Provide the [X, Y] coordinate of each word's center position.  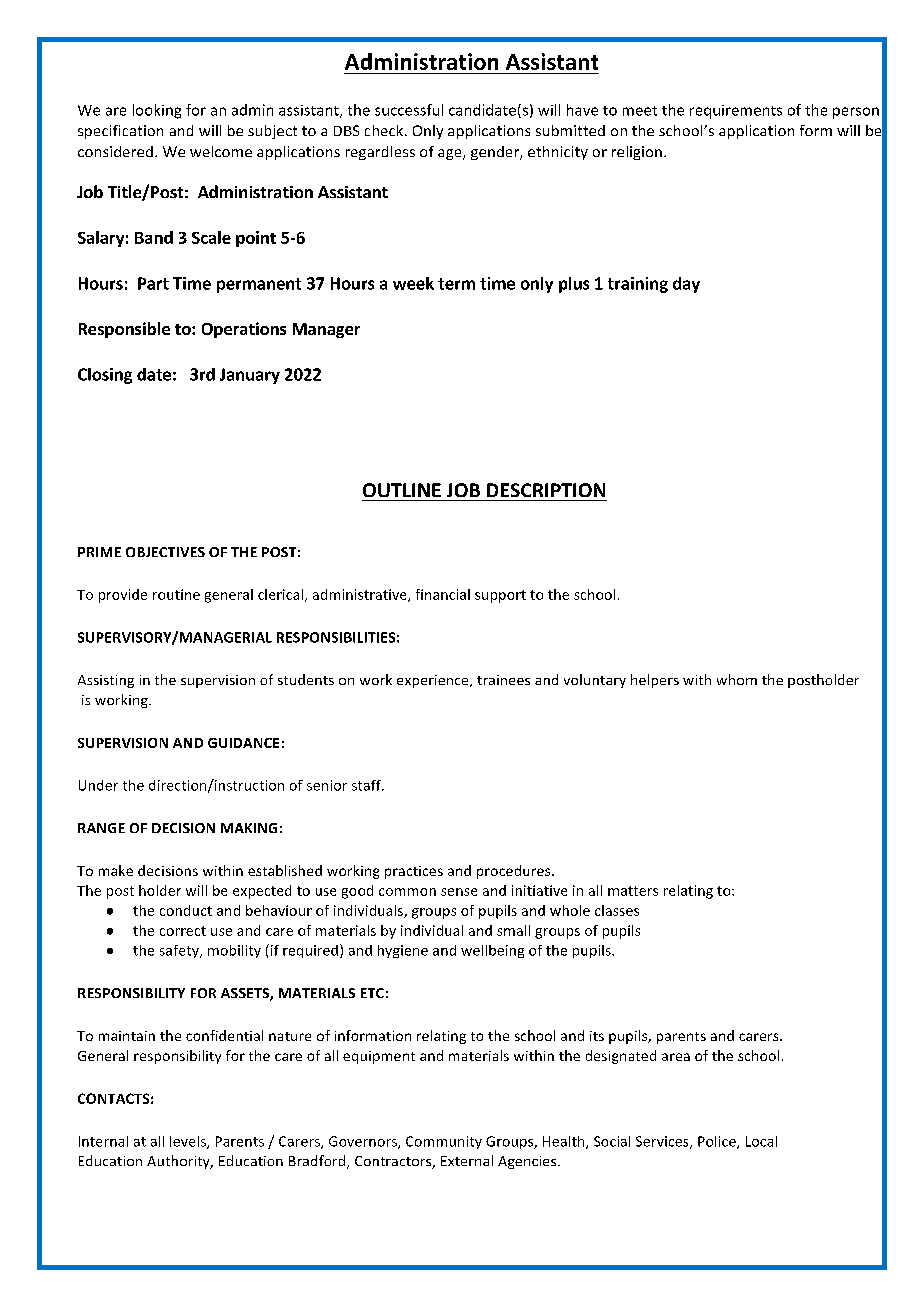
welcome [221, 151]
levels [189, 1142]
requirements [736, 112]
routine [176, 594]
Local [761, 1141]
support [500, 596]
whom [737, 679]
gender [496, 153]
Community [444, 1142]
